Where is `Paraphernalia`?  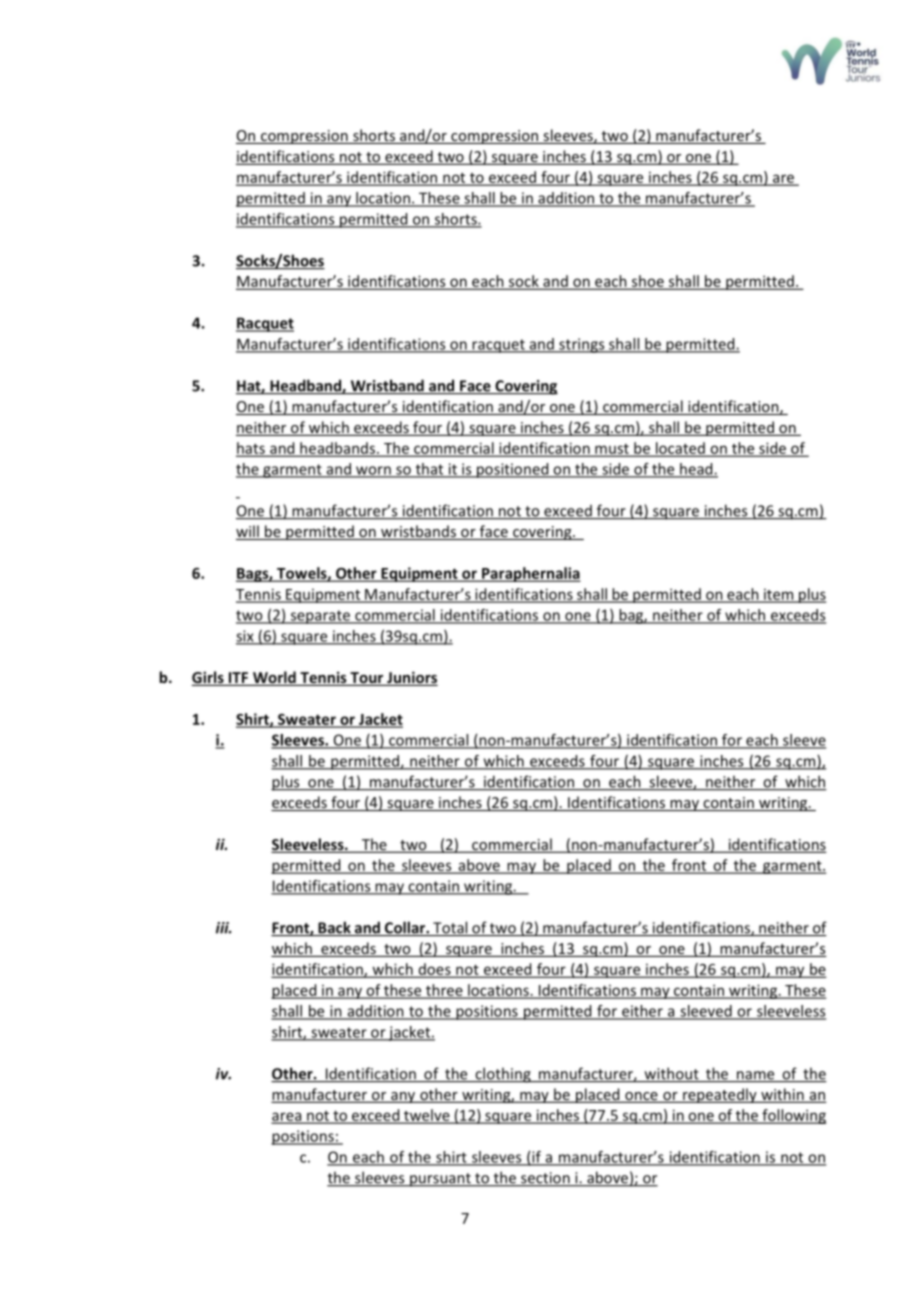 Paraphernalia is located at coordinates (530, 574).
